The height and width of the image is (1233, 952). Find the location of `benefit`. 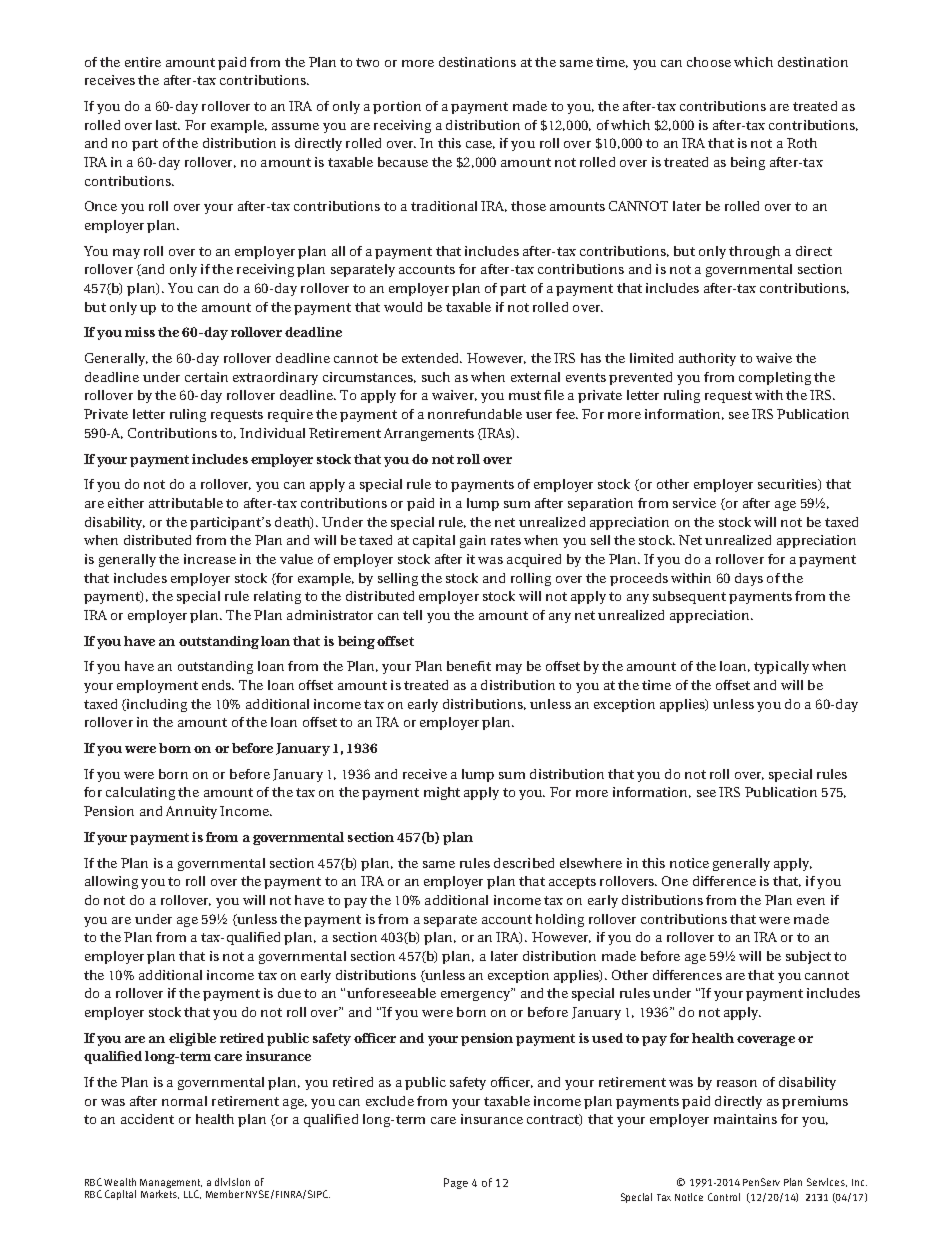

benefit is located at coordinates (469, 666).
